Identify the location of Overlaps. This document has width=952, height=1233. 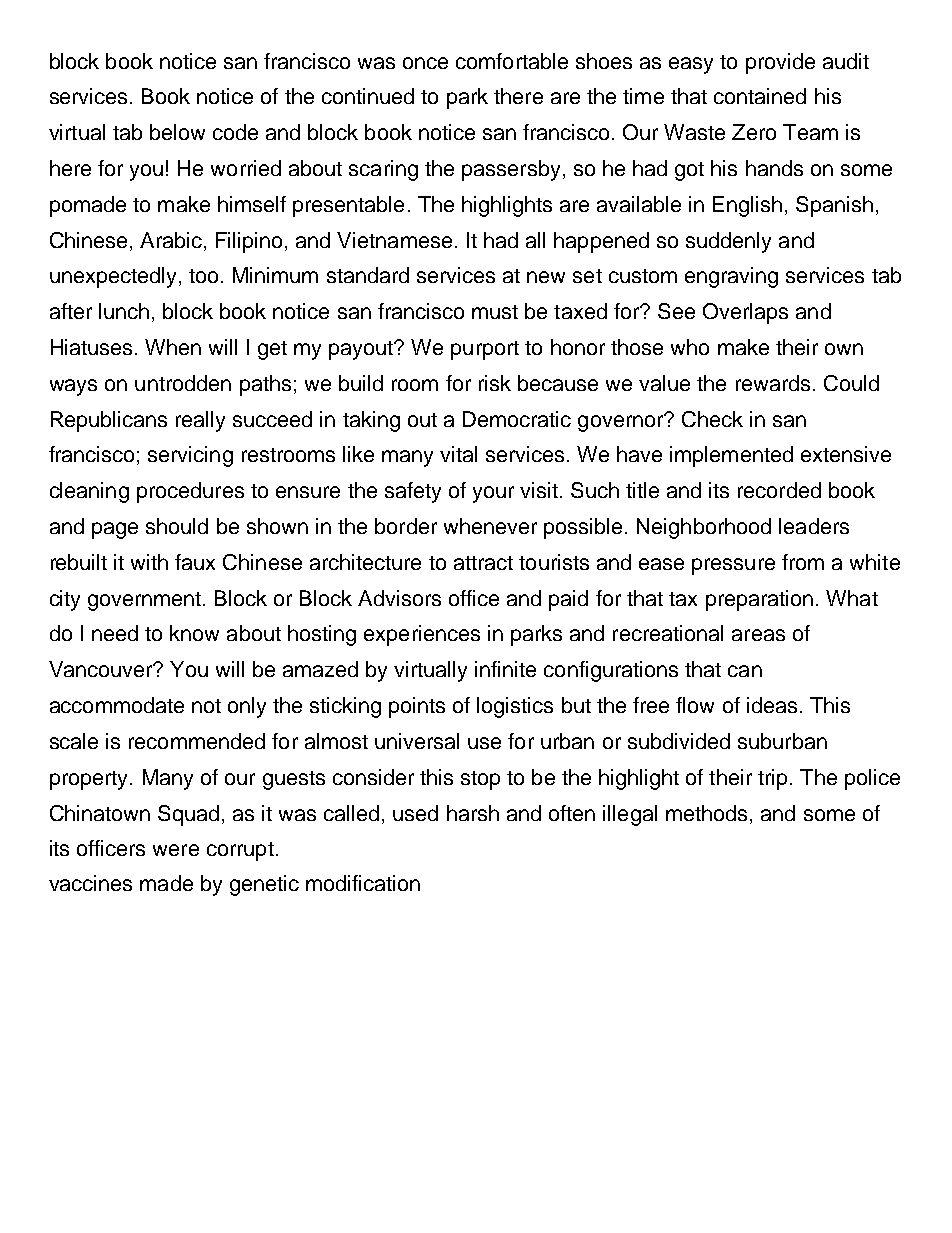
(745, 313).
